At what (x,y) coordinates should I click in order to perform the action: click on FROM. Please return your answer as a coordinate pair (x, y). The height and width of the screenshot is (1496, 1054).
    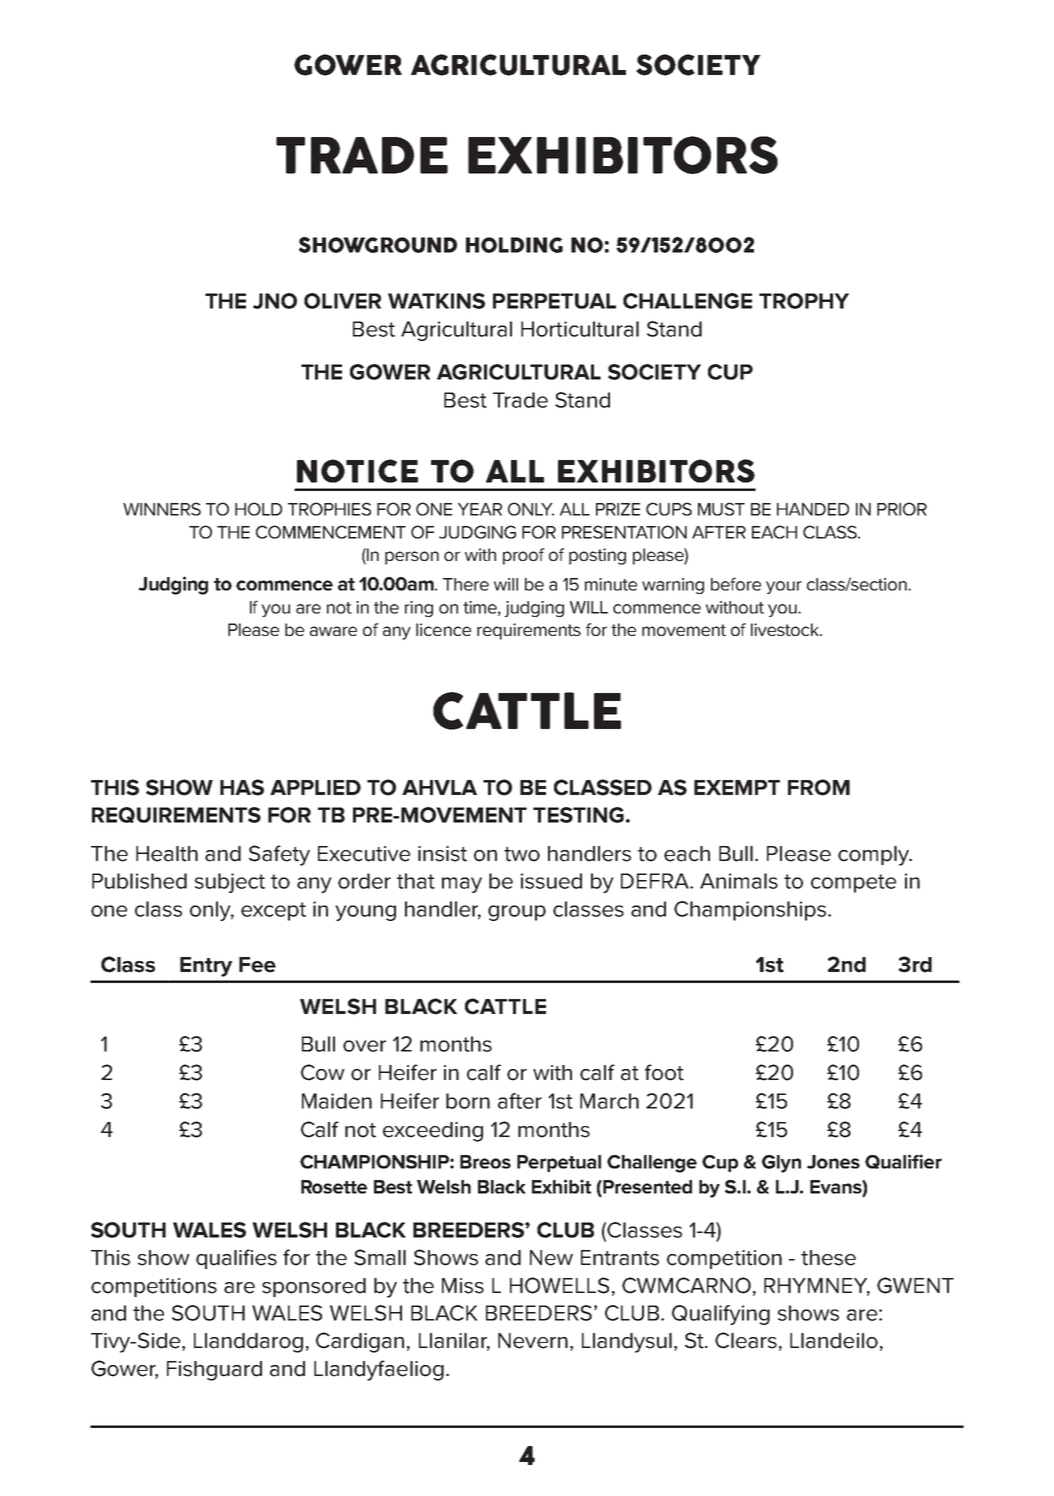
    Looking at the image, I should click on (819, 787).
